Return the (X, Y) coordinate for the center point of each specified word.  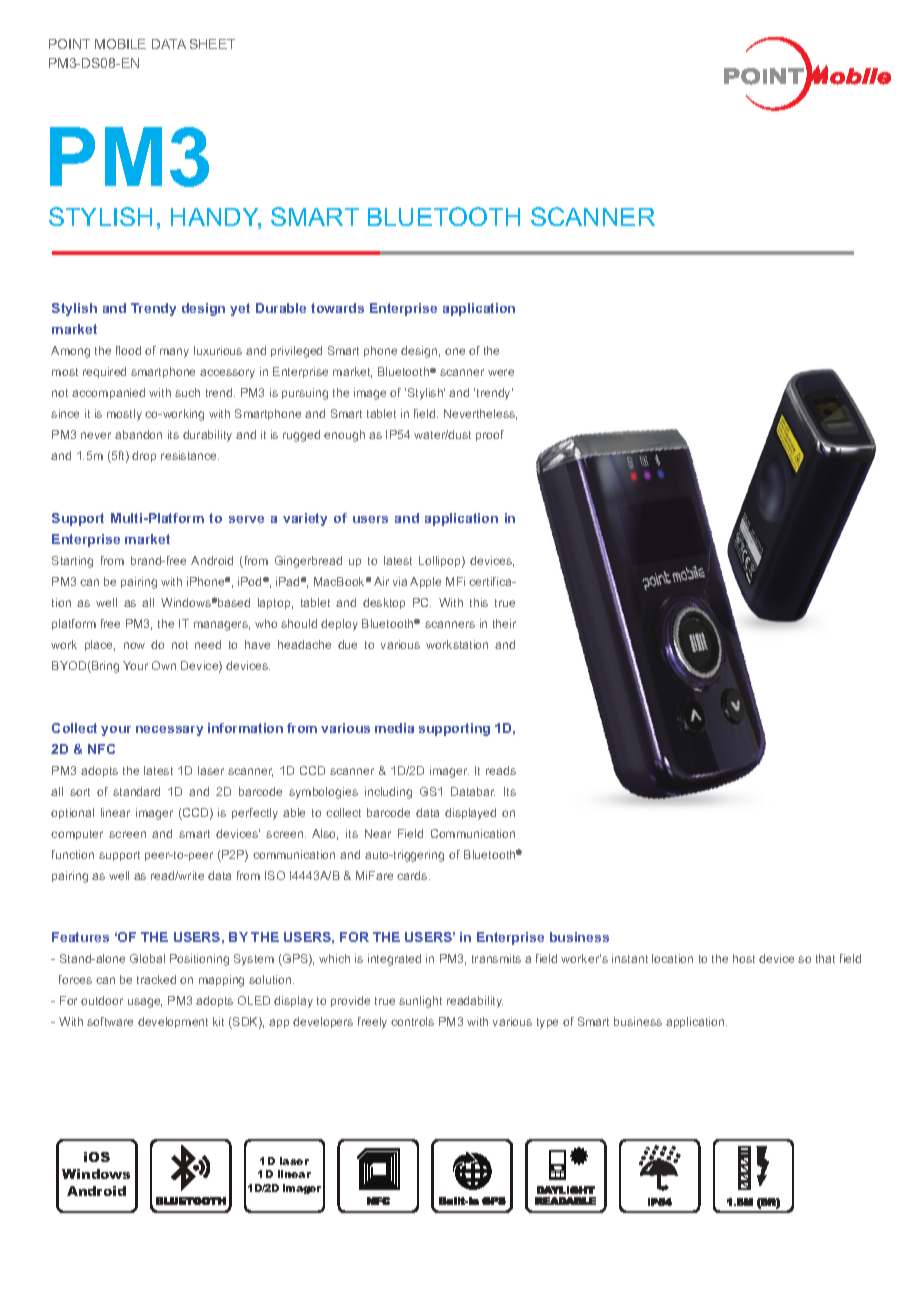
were (501, 372)
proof (490, 435)
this (479, 602)
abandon (138, 434)
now (134, 645)
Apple (425, 582)
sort (80, 792)
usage (145, 1003)
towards (337, 308)
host (744, 958)
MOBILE (120, 44)
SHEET (212, 44)
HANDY (216, 218)
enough (344, 436)
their (504, 623)
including (388, 793)
